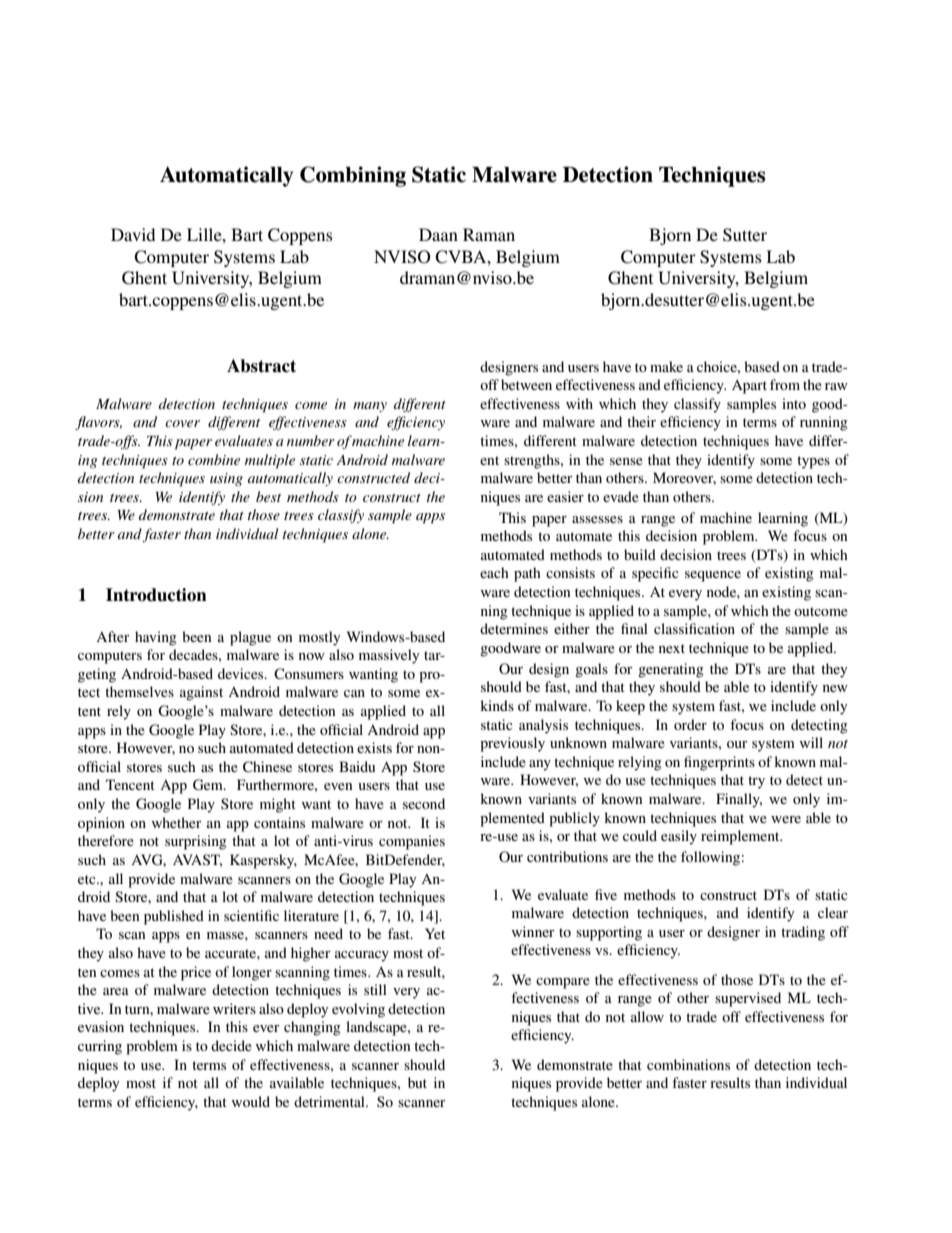 The image size is (952, 1233). Describe the element at coordinates (251, 1101) in the screenshot. I see `would` at that location.
